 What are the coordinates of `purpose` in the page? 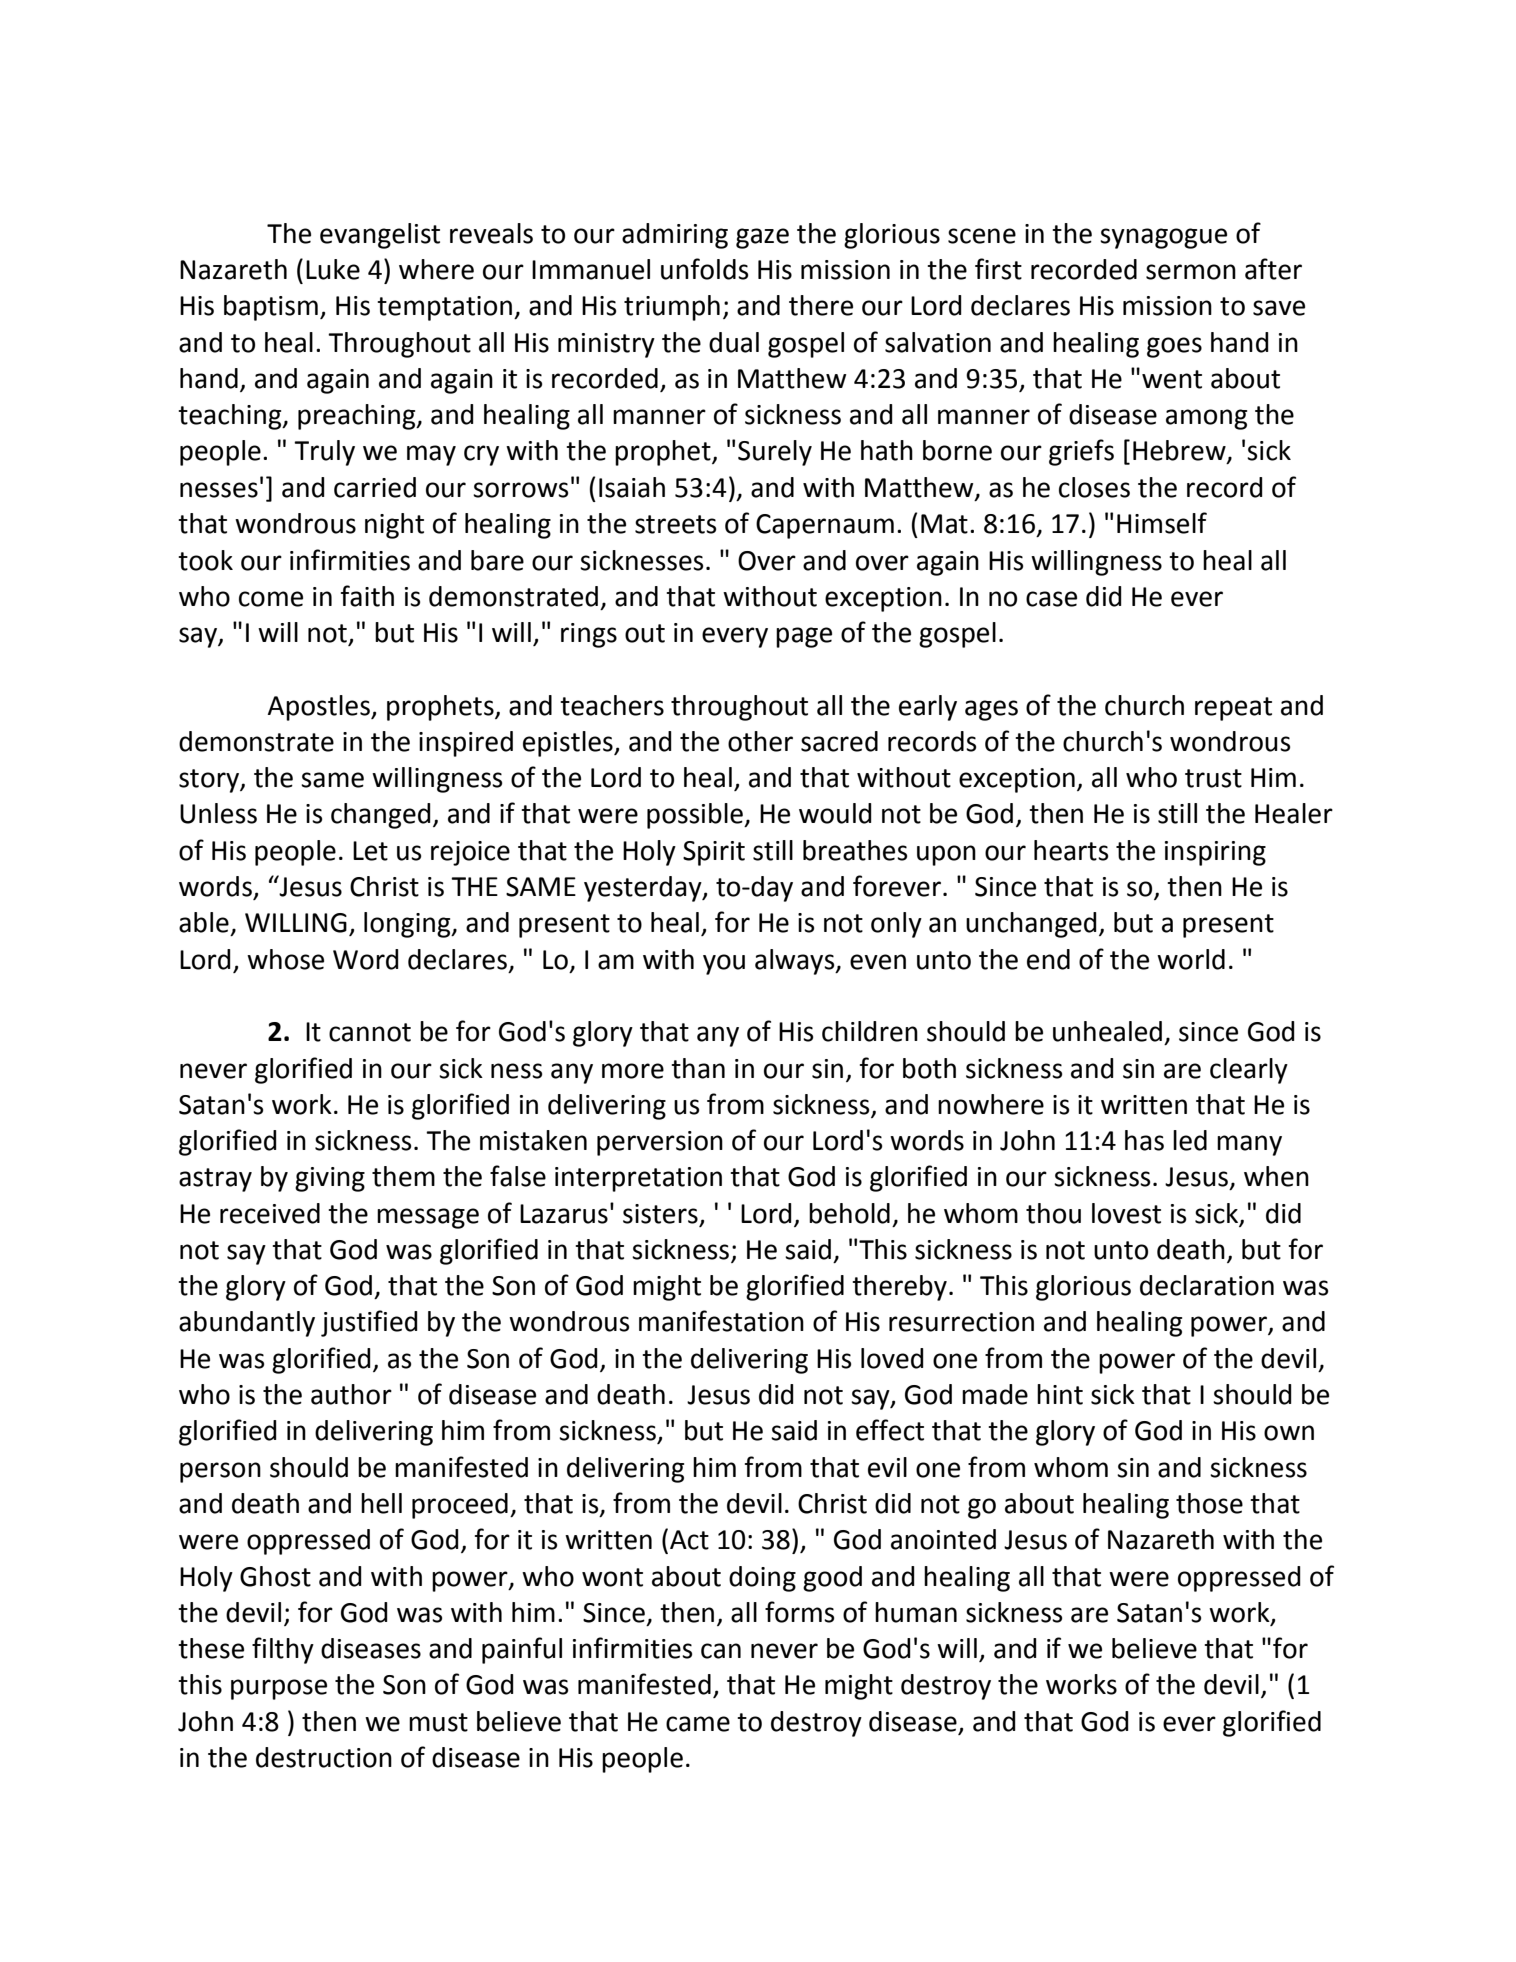 It's located at (279, 1689).
